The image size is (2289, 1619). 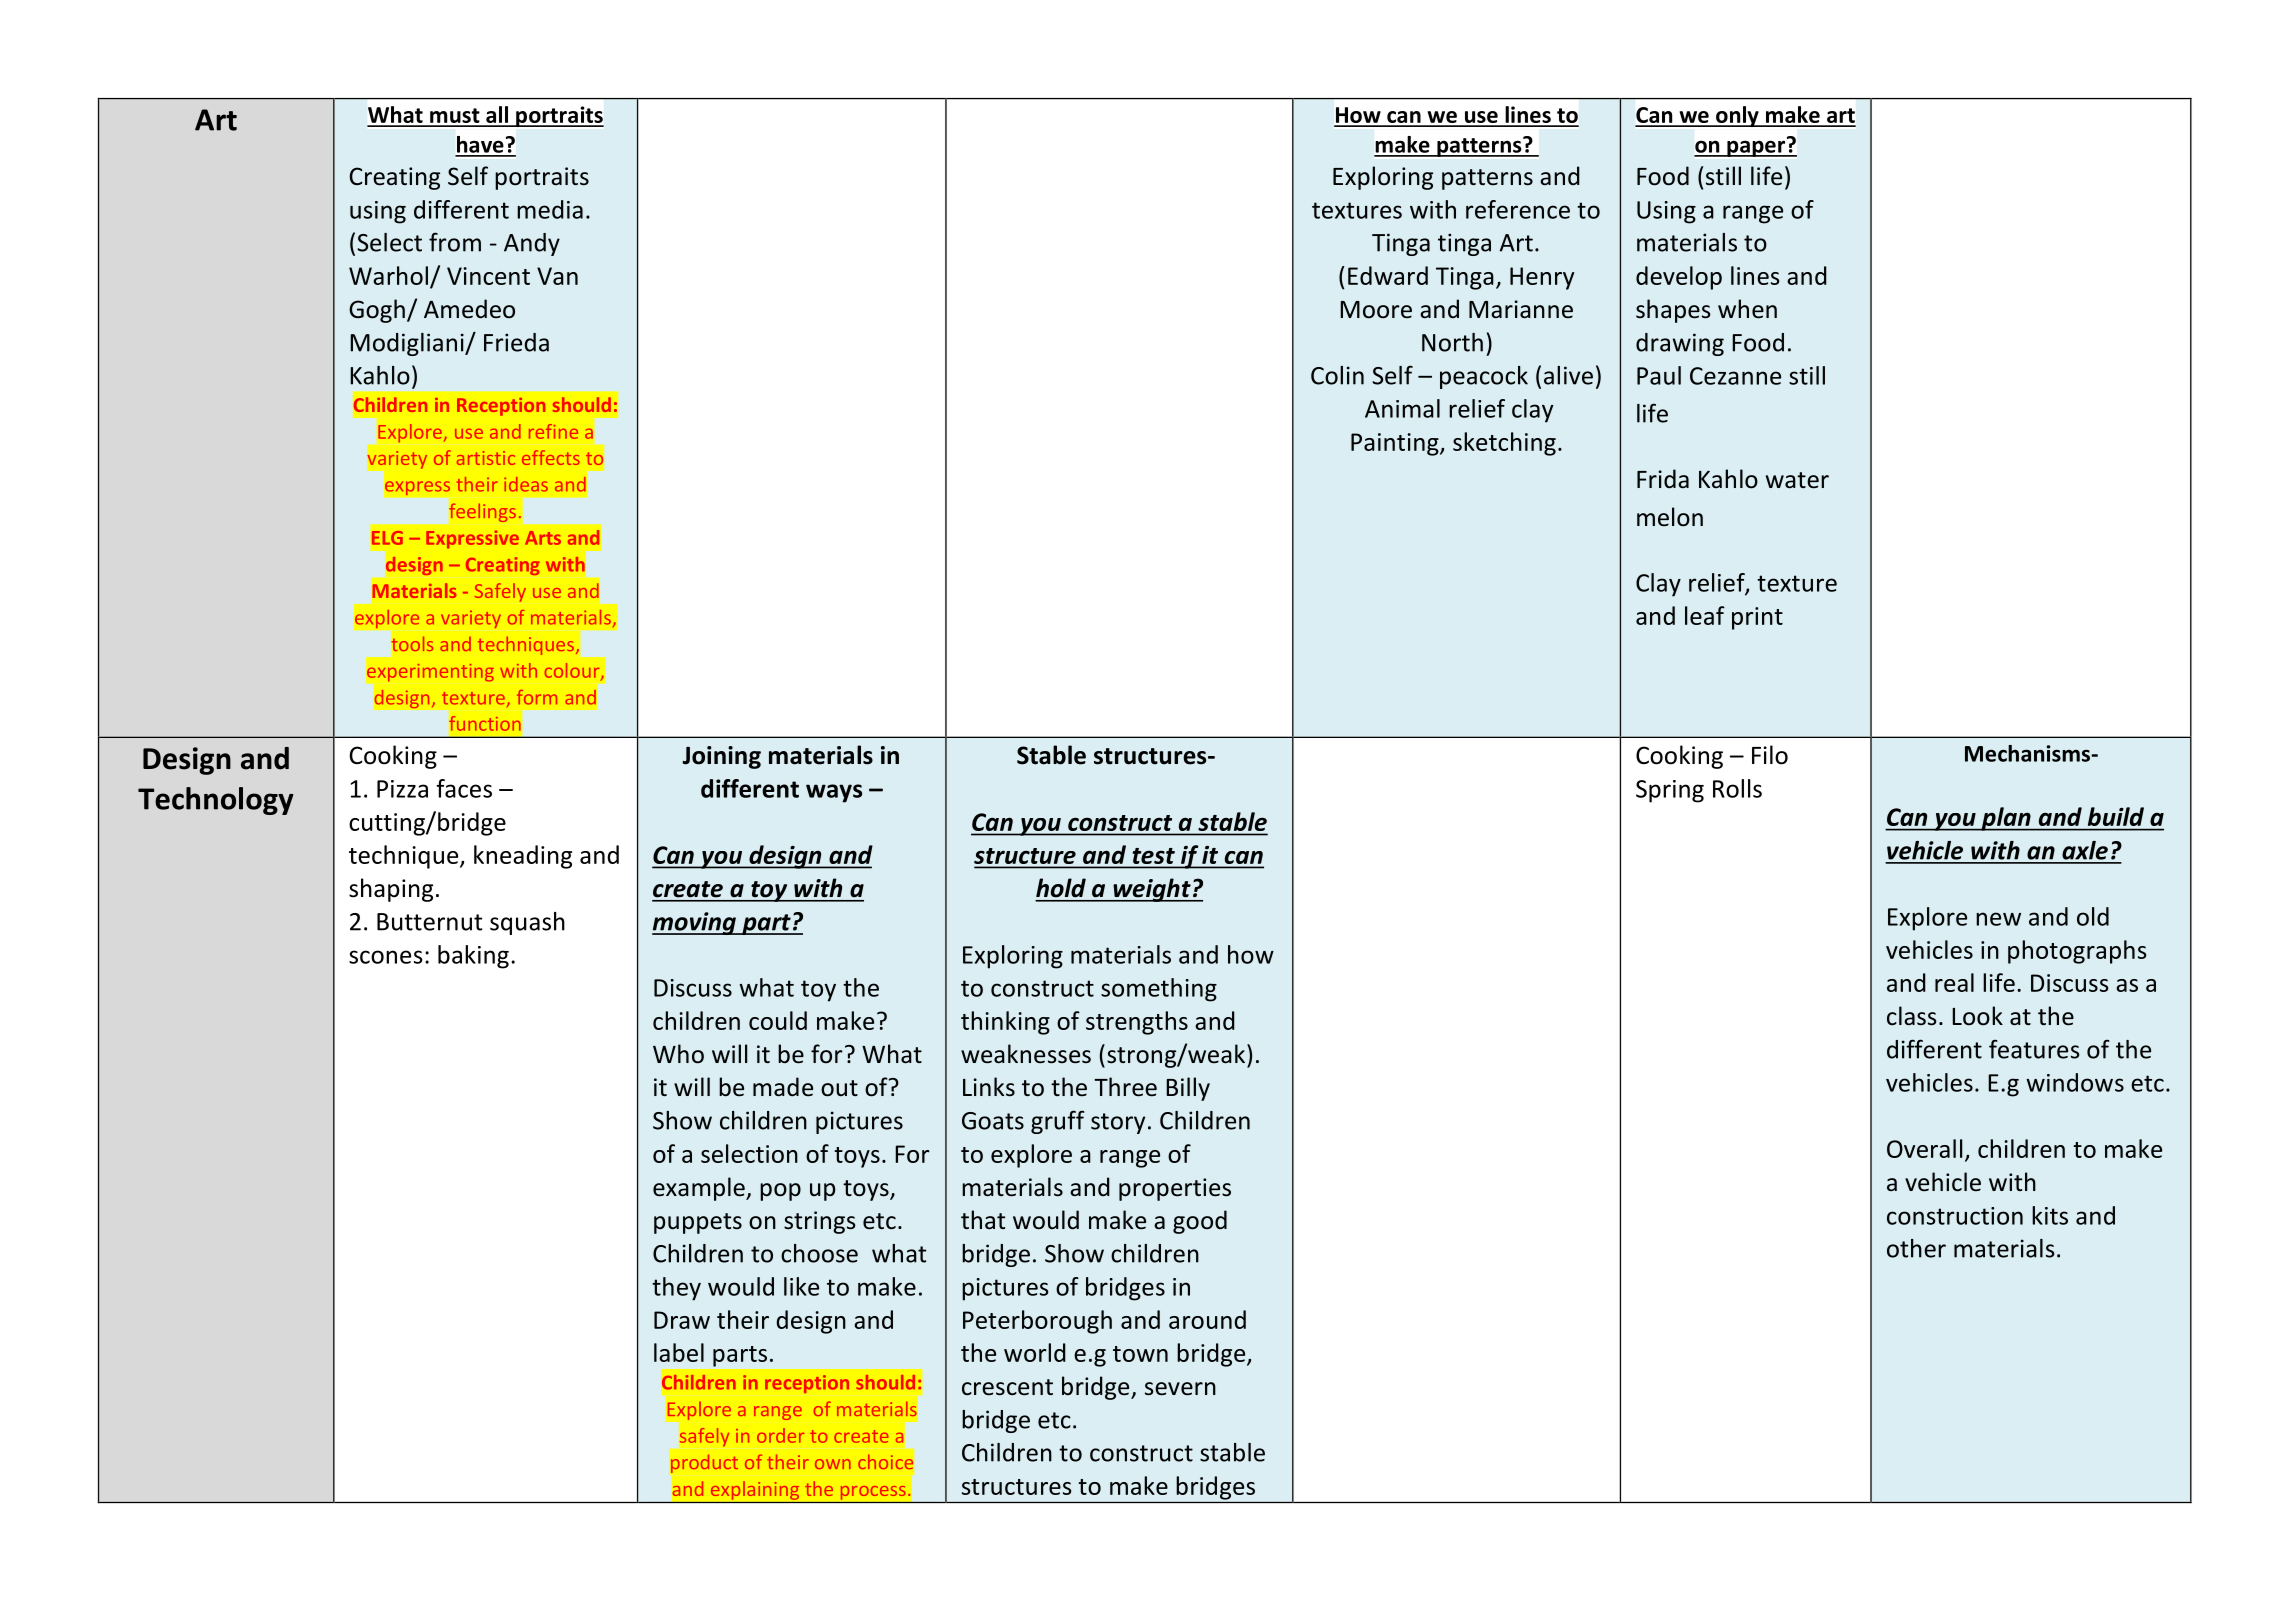 What do you see at coordinates (1916, 1248) in the image?
I see `other` at bounding box center [1916, 1248].
